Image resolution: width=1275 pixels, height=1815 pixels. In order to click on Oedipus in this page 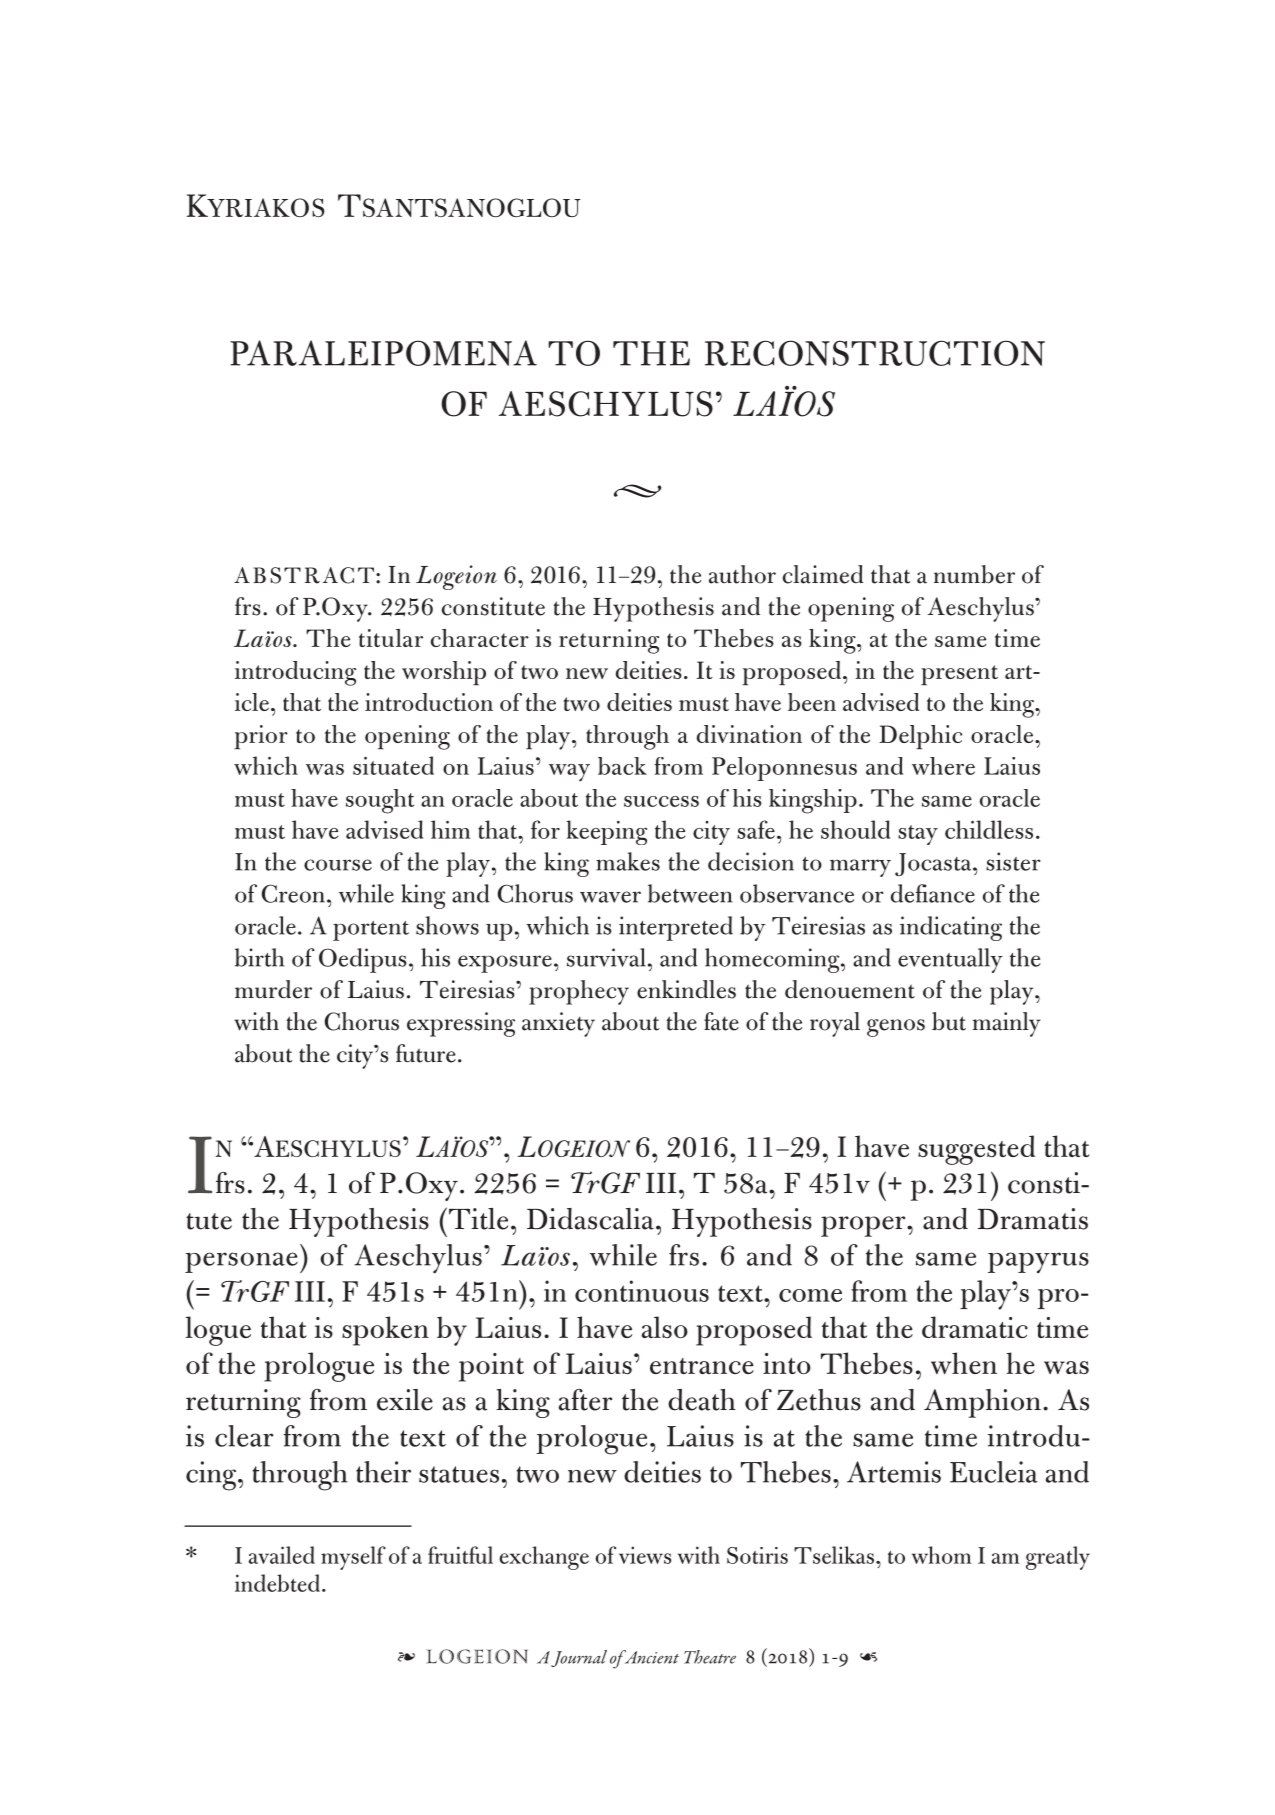, I will do `click(363, 960)`.
